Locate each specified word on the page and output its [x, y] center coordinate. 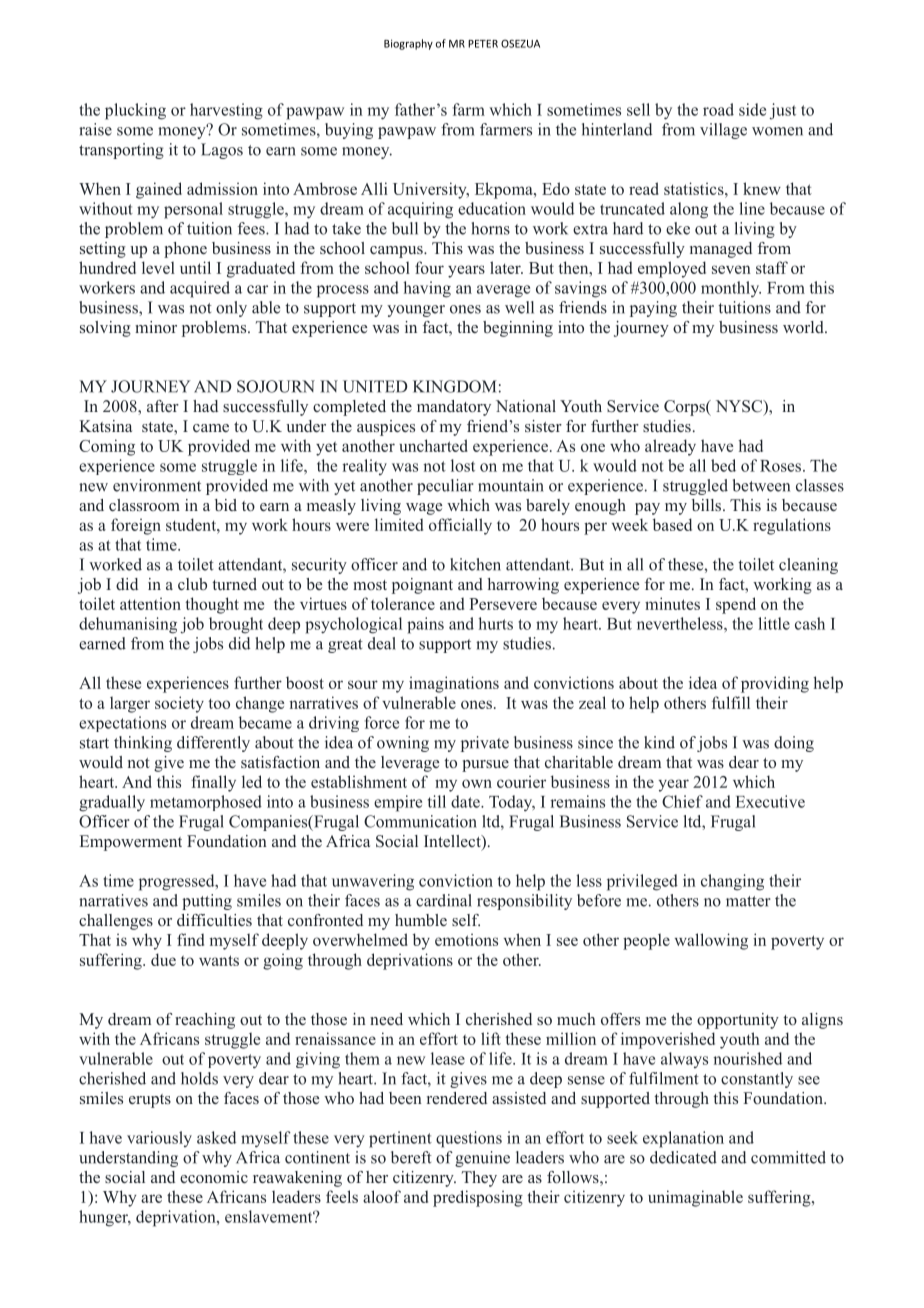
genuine [482, 1159]
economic [214, 1177]
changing [732, 882]
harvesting [226, 111]
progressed [178, 882]
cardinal [444, 900]
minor [156, 327]
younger [416, 311]
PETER [483, 44]
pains [425, 625]
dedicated [683, 1157]
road [718, 109]
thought [212, 605]
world [804, 327]
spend [736, 605]
